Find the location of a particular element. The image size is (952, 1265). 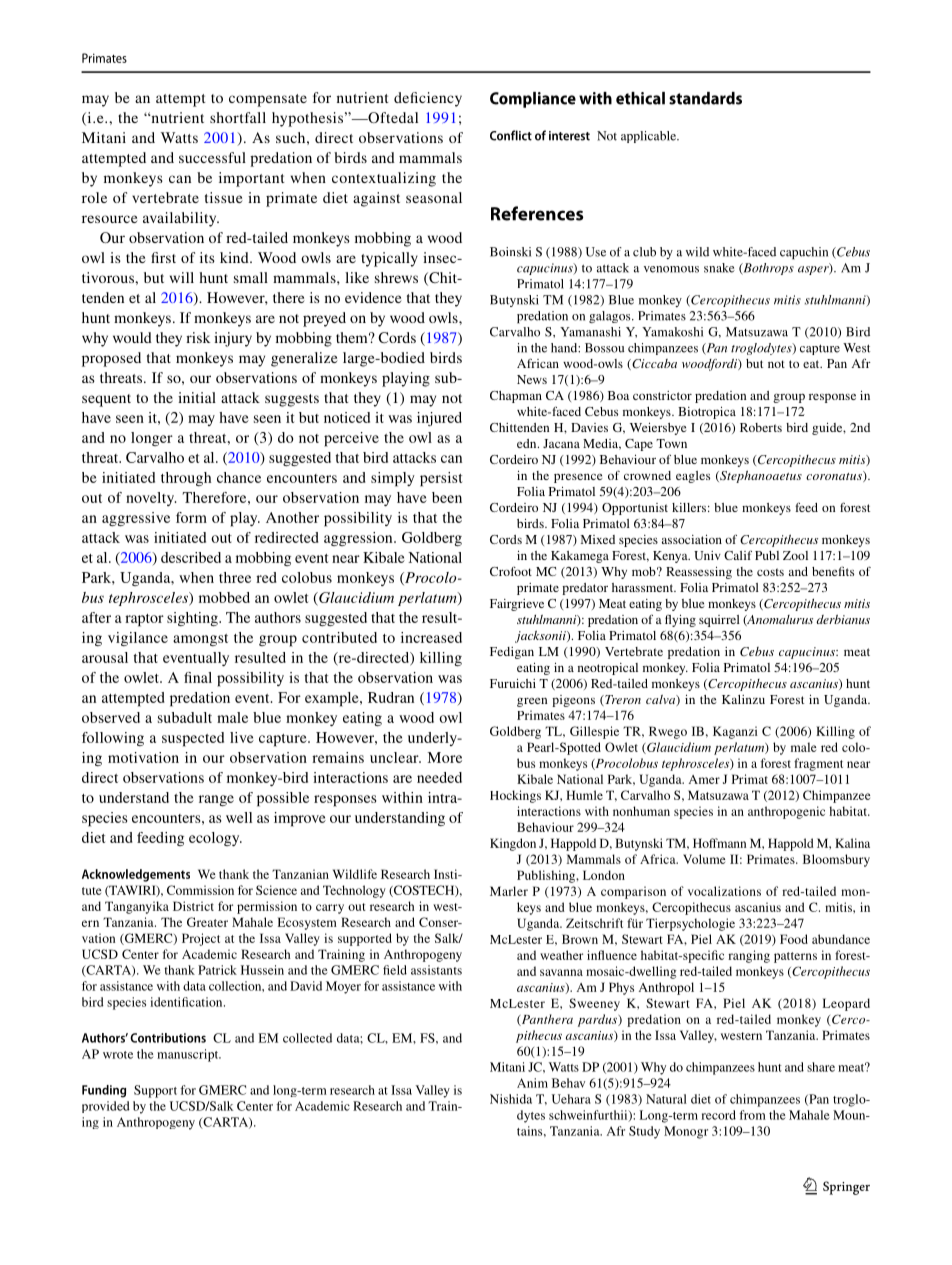

Anim is located at coordinates (532, 1083).
